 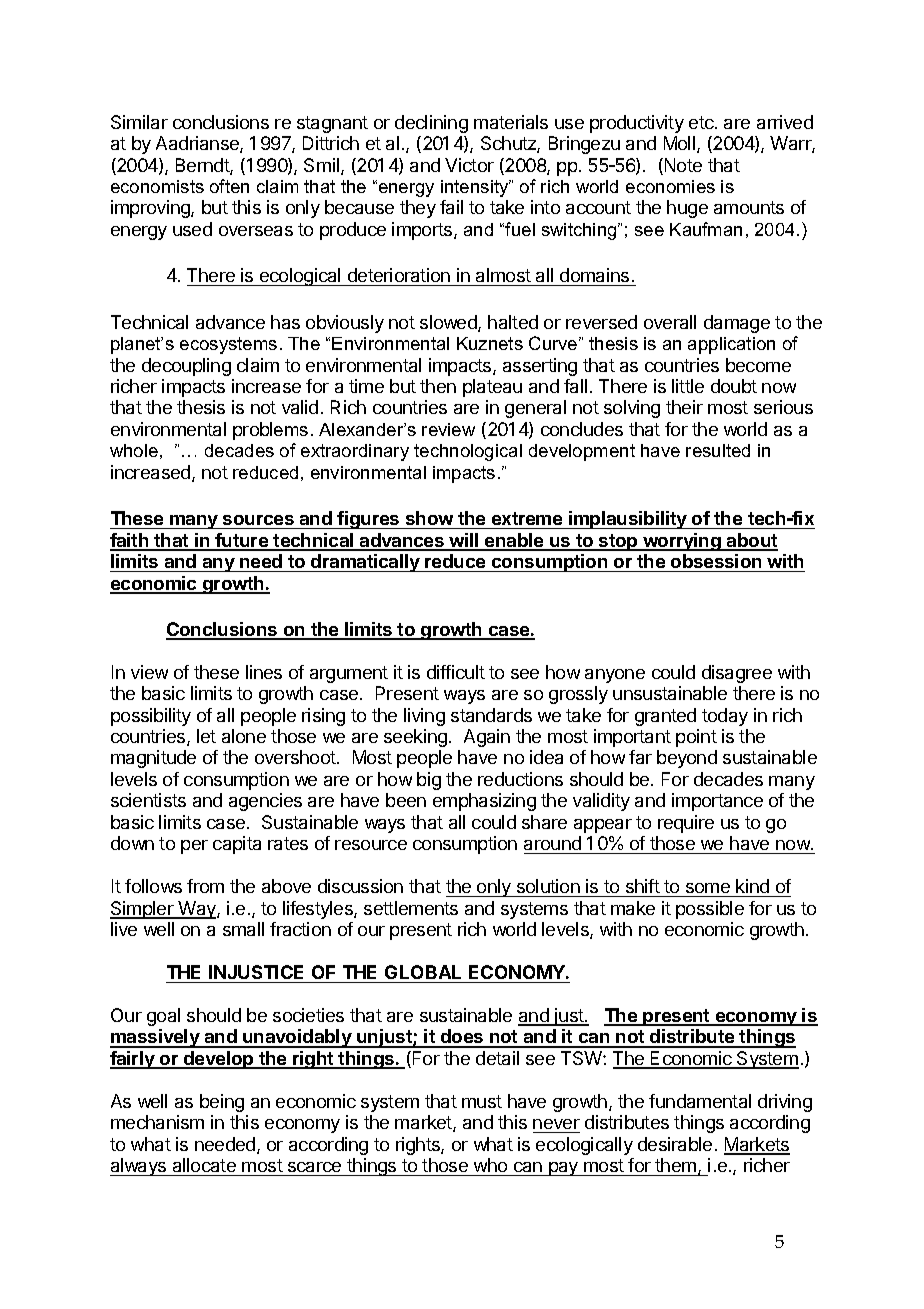 I want to click on often, so click(x=229, y=186).
